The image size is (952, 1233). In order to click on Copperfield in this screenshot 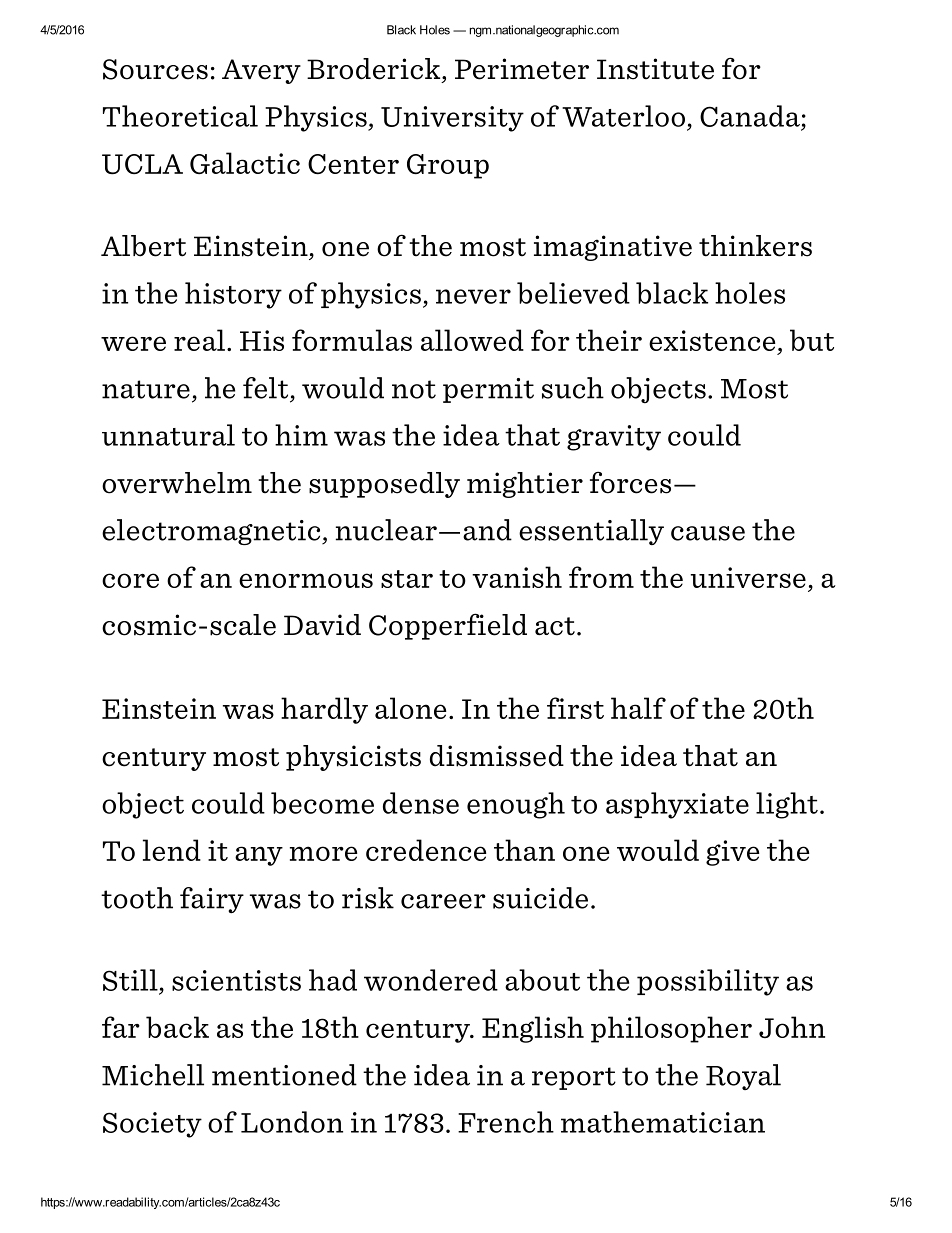, I will do `click(448, 626)`.
